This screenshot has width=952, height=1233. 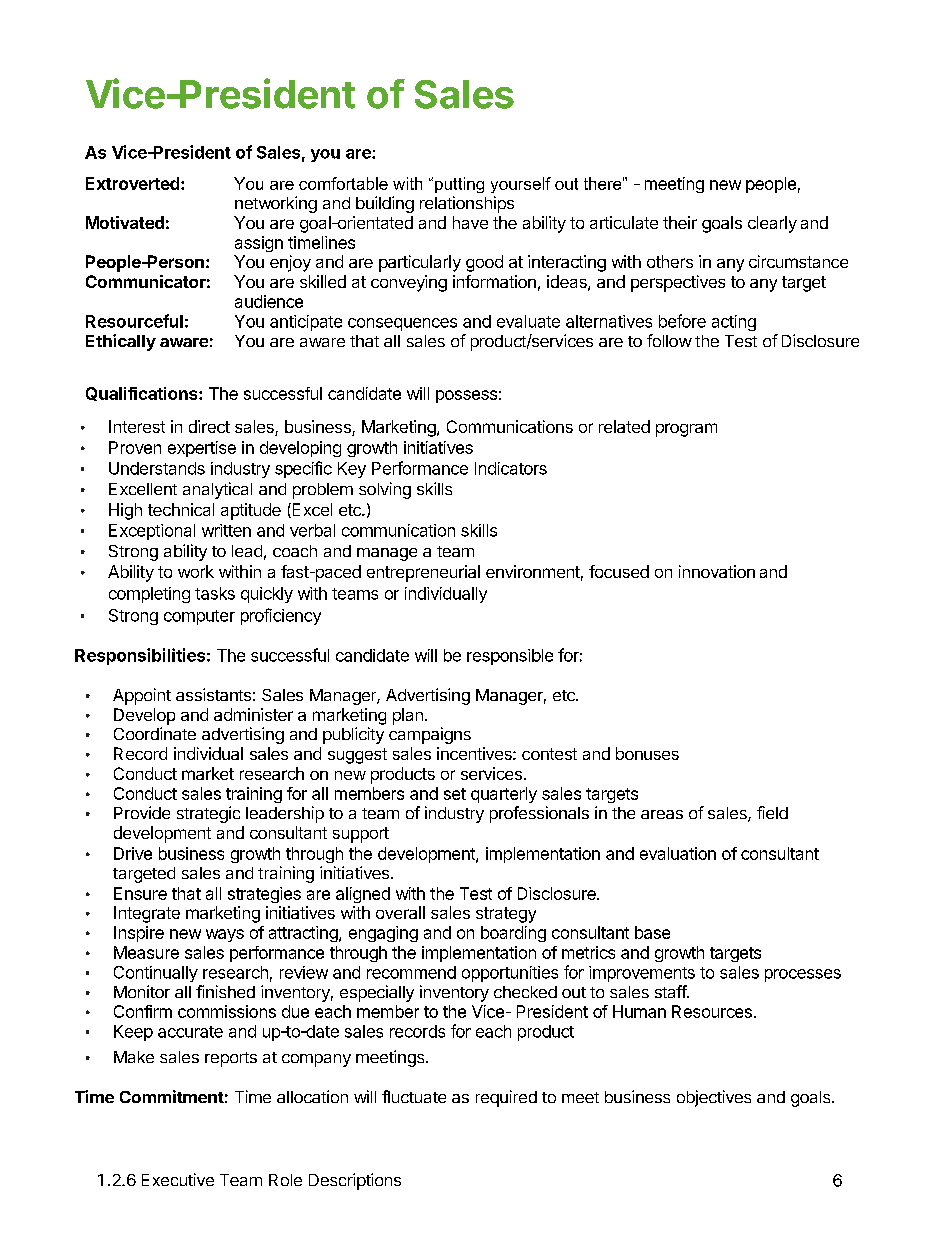 What do you see at coordinates (647, 753) in the screenshot?
I see `bonuses` at bounding box center [647, 753].
